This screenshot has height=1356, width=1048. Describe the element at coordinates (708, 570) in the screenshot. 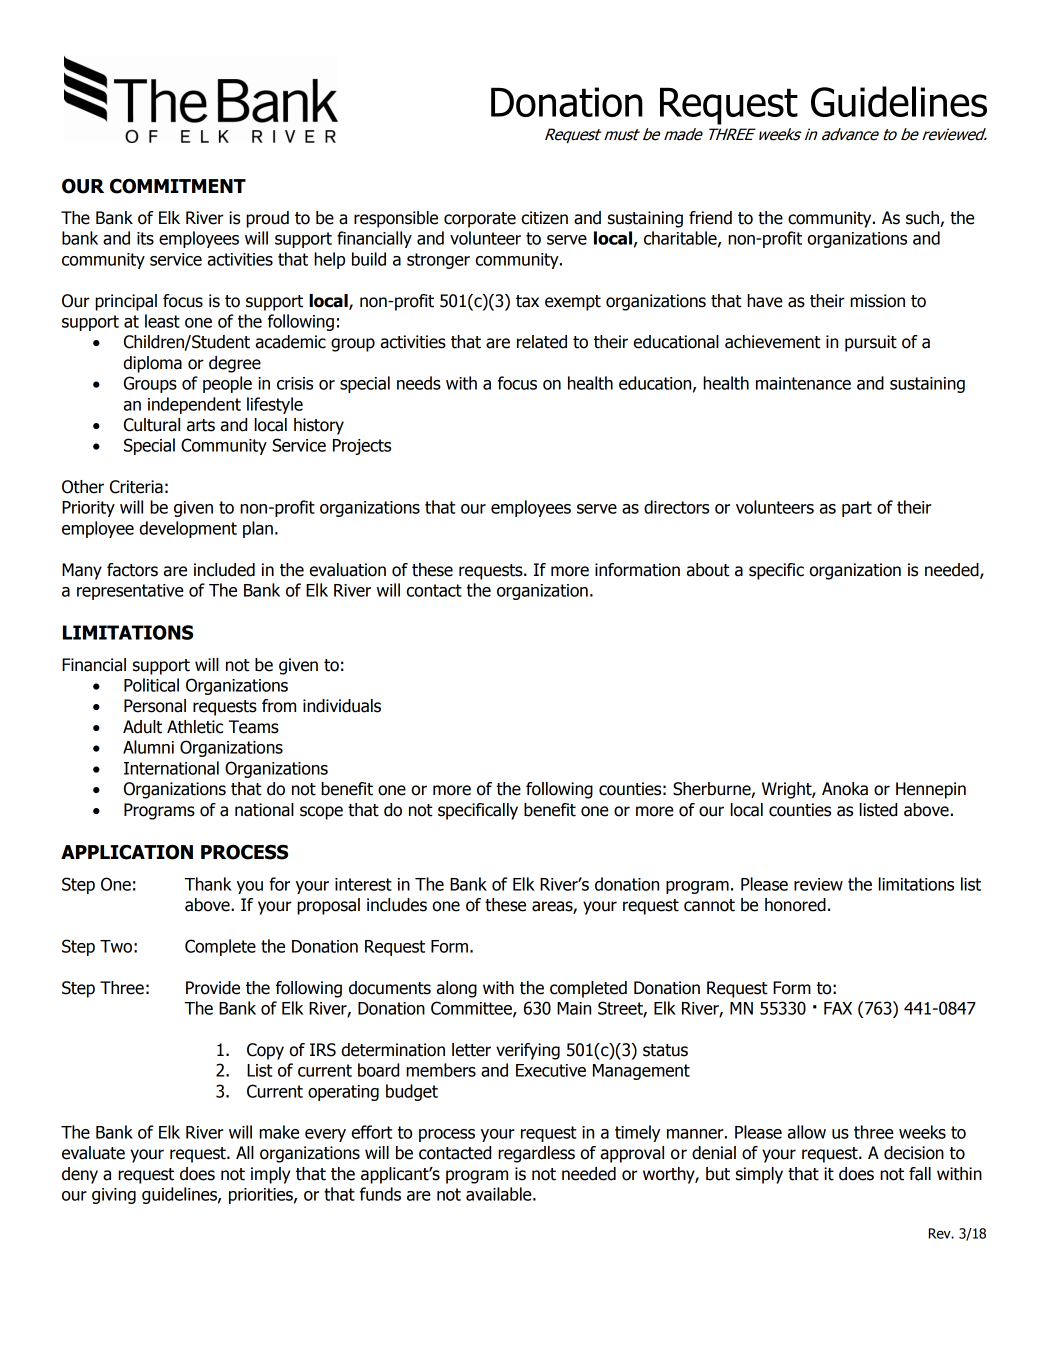

I see `about` at that location.
